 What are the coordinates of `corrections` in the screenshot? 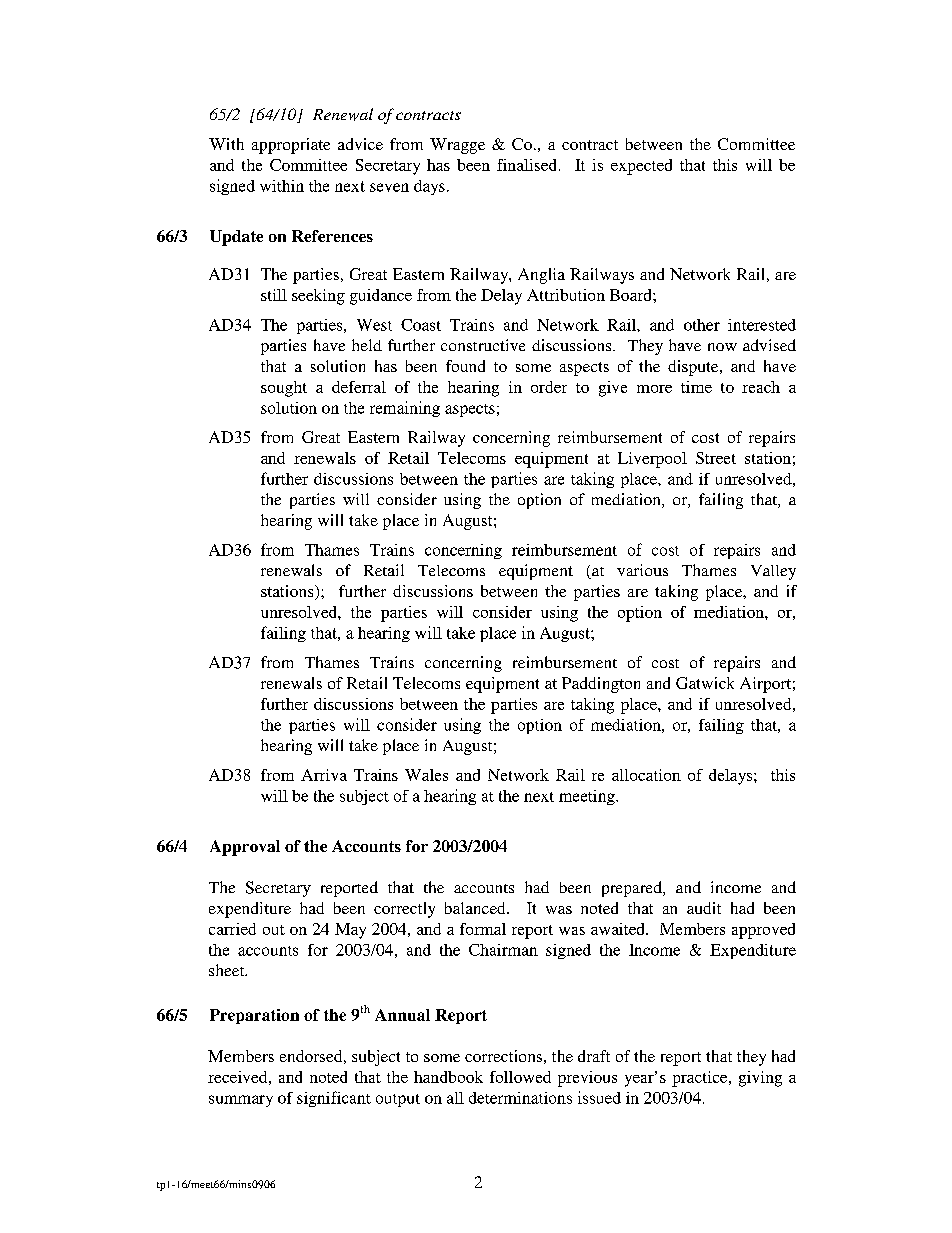 It's located at (503, 1056).
